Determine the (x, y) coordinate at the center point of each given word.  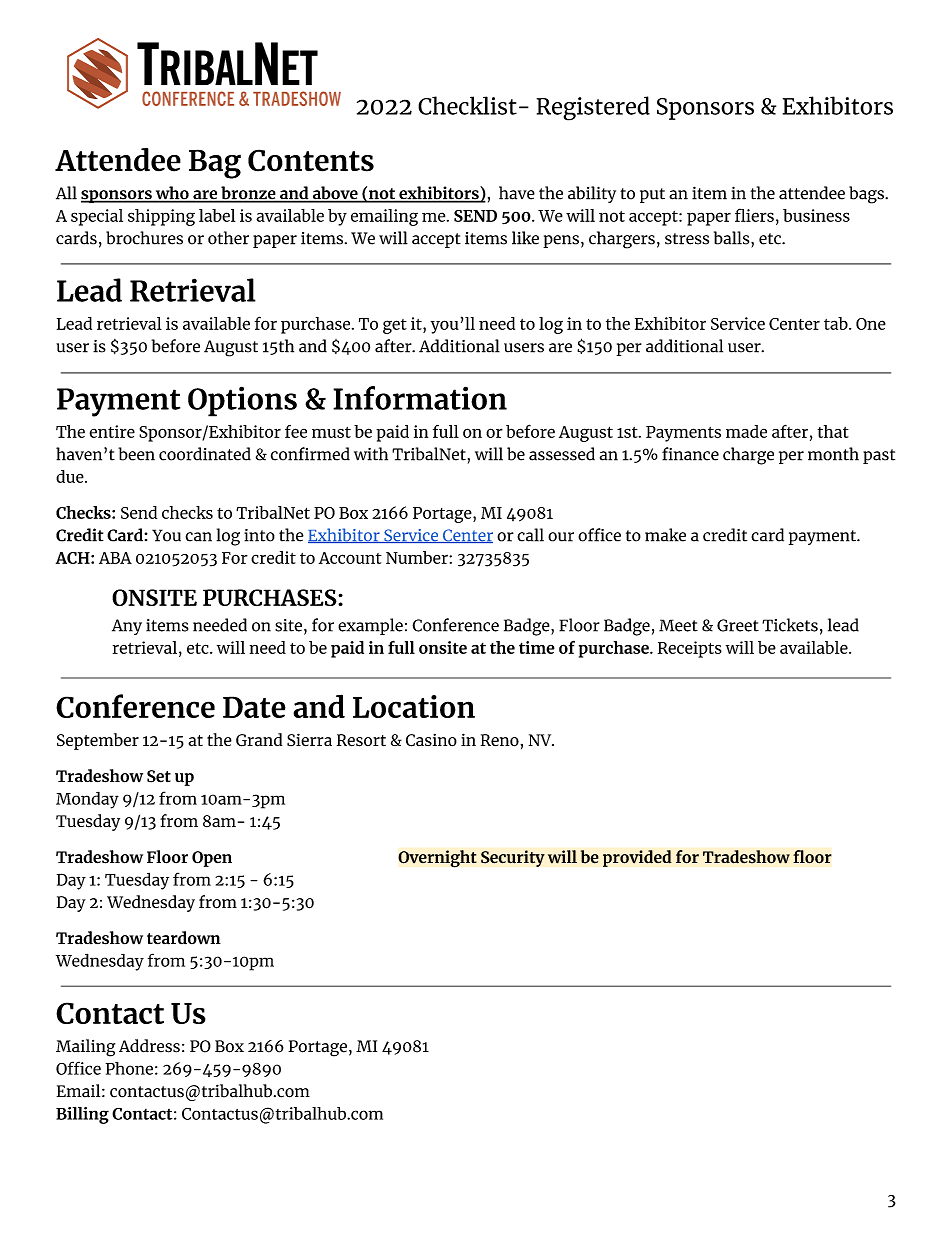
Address (149, 1046)
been (136, 454)
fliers (754, 215)
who (172, 194)
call (530, 535)
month (833, 454)
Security (513, 858)
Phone (129, 1068)
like (525, 238)
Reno (500, 740)
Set (159, 776)
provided (637, 858)
